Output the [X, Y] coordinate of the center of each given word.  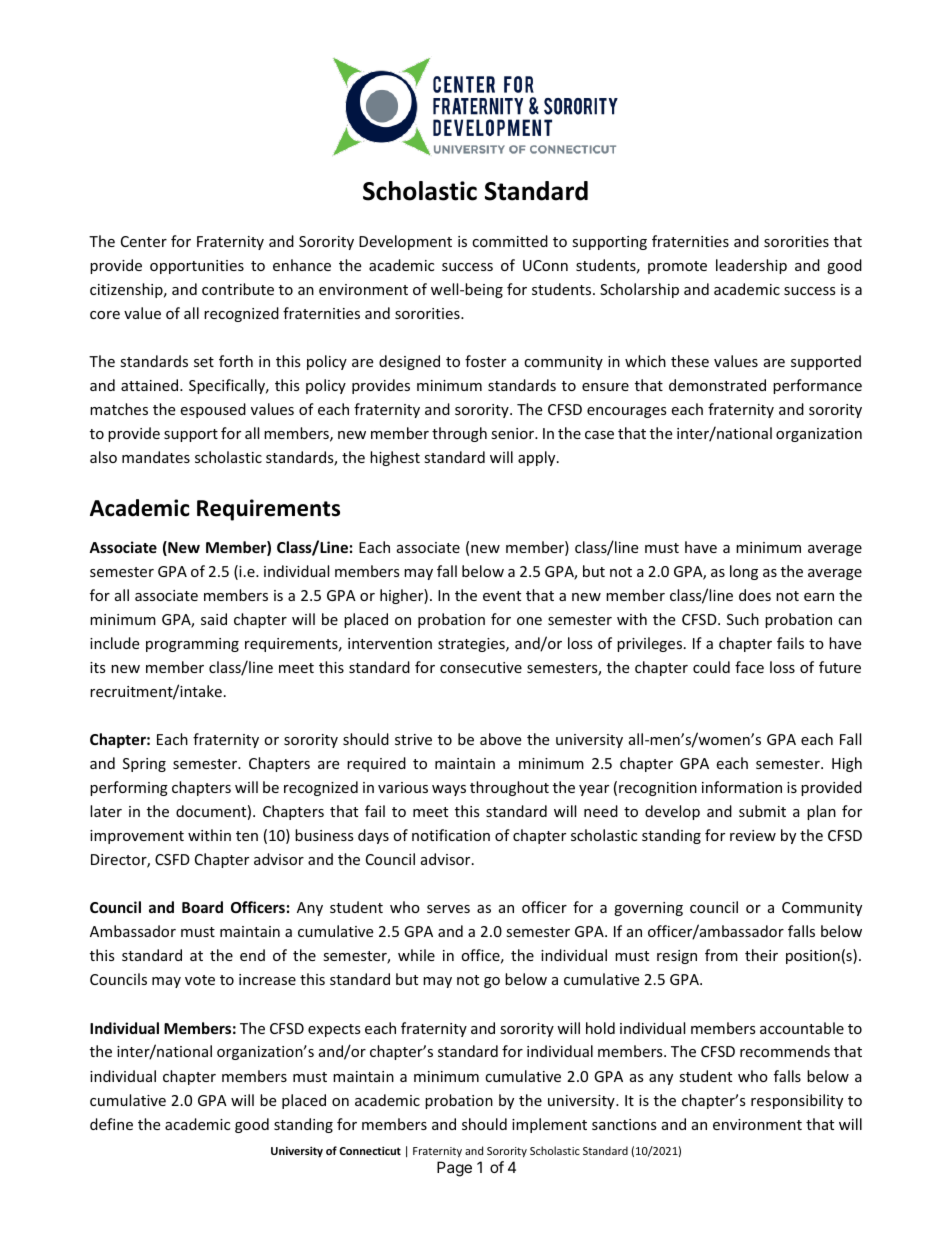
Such [743, 619]
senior [513, 433]
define [111, 1124]
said [214, 619]
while [416, 955]
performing [129, 788]
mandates [156, 457]
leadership [751, 266]
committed [510, 241]
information [742, 787]
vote [200, 980]
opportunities [197, 267]
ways [449, 790]
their [761, 955]
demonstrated [717, 385]
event [502, 596]
